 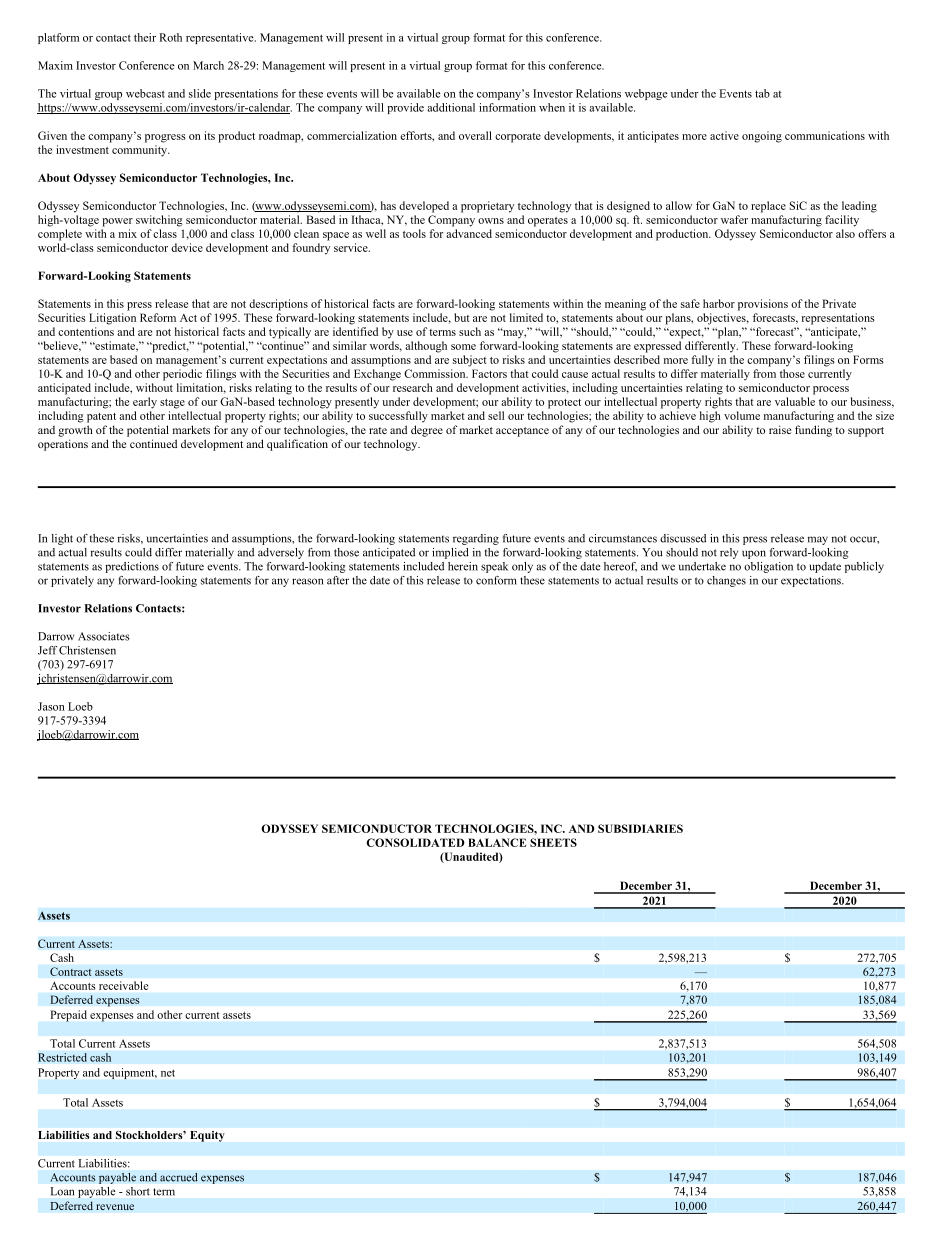 What do you see at coordinates (145, 93) in the screenshot?
I see `webcast` at bounding box center [145, 93].
